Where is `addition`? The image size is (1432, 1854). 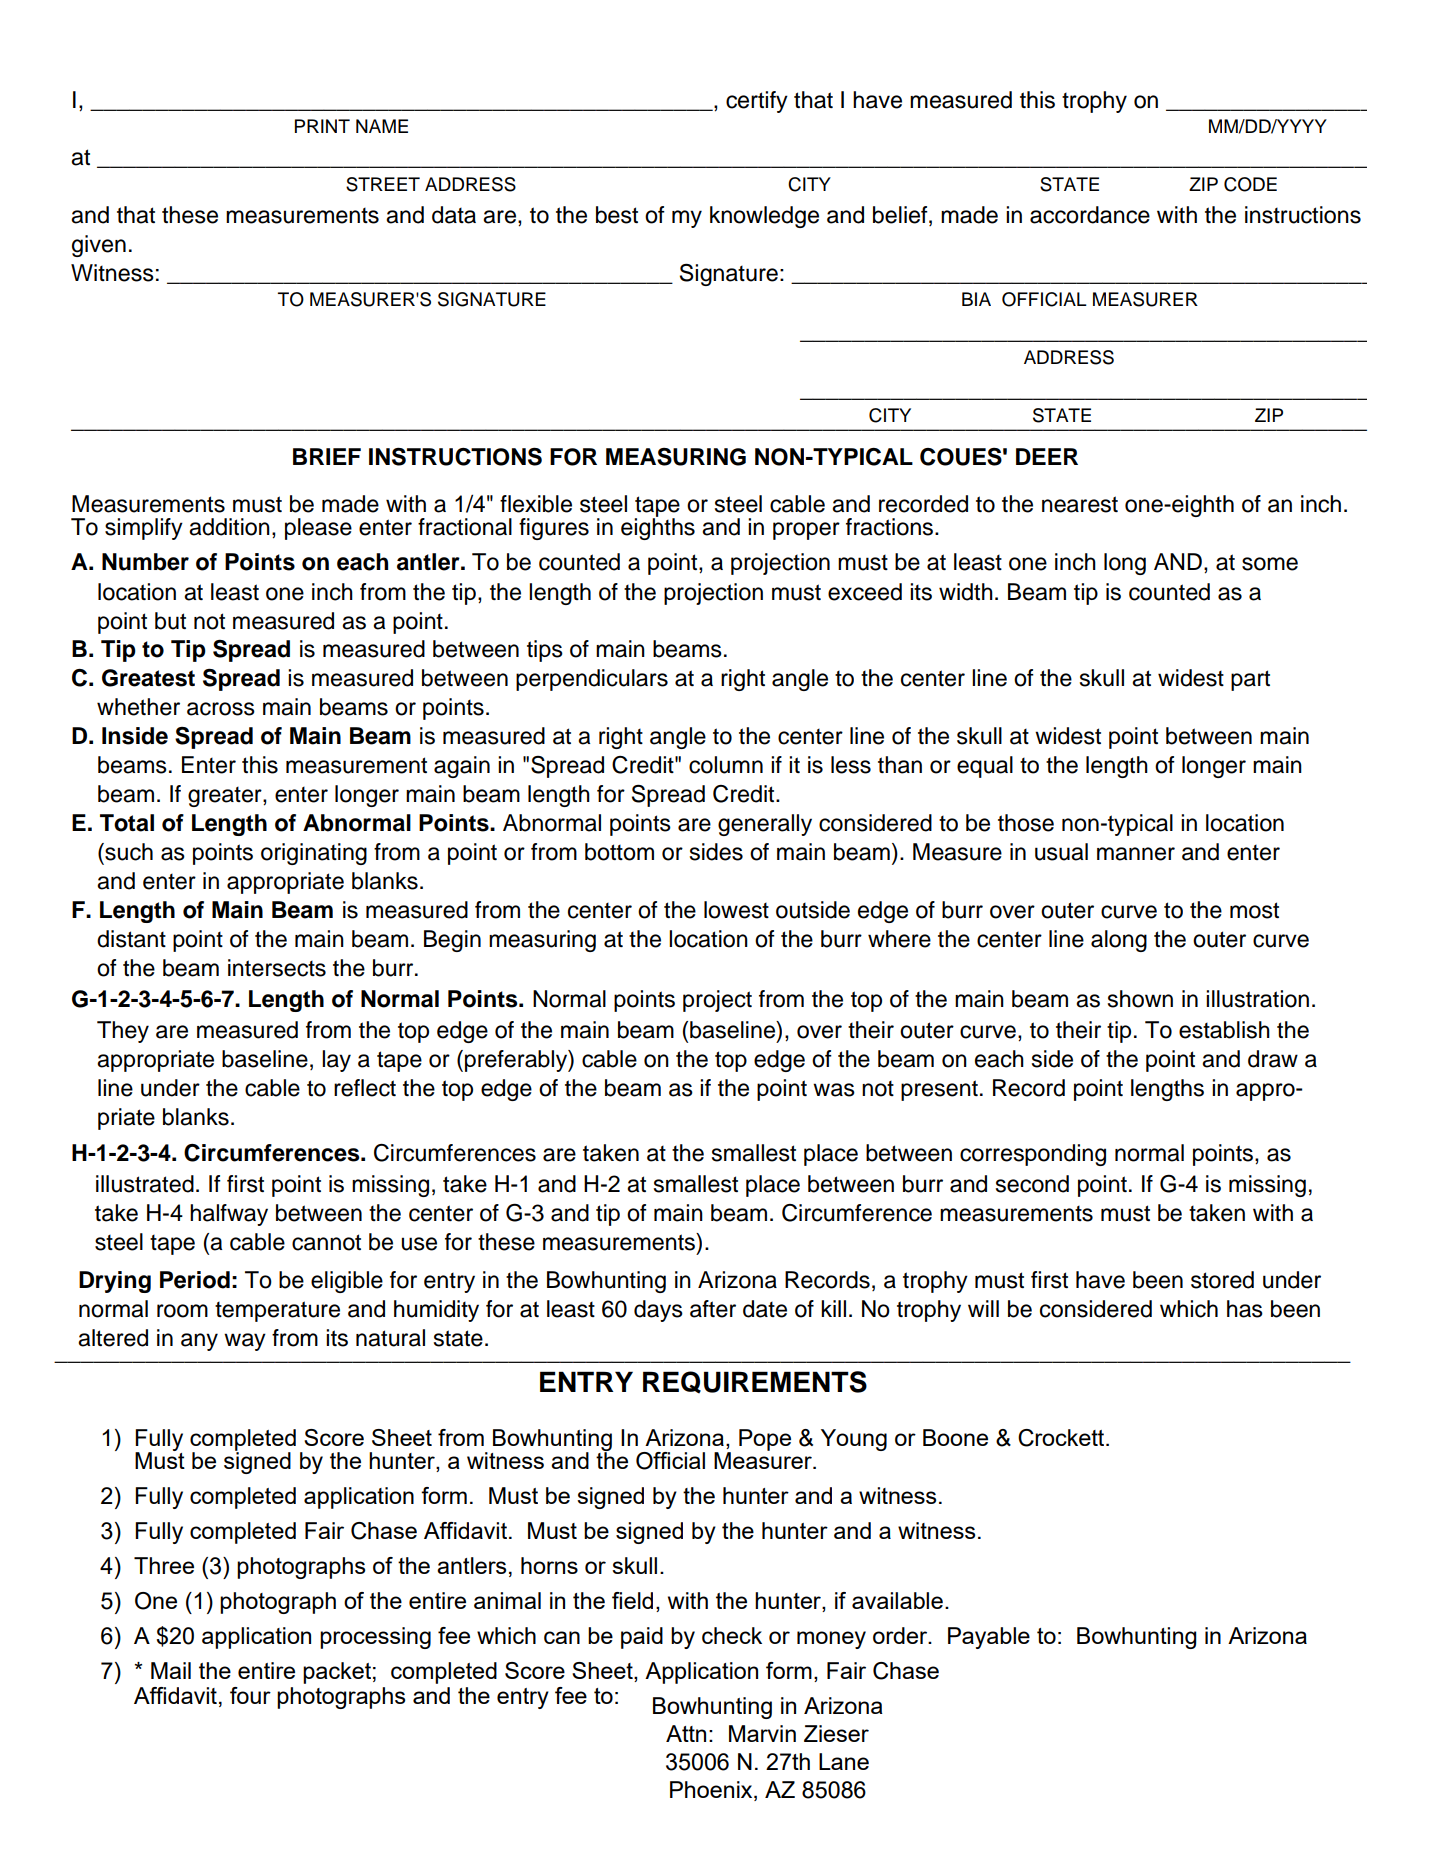
addition is located at coordinates (229, 527).
